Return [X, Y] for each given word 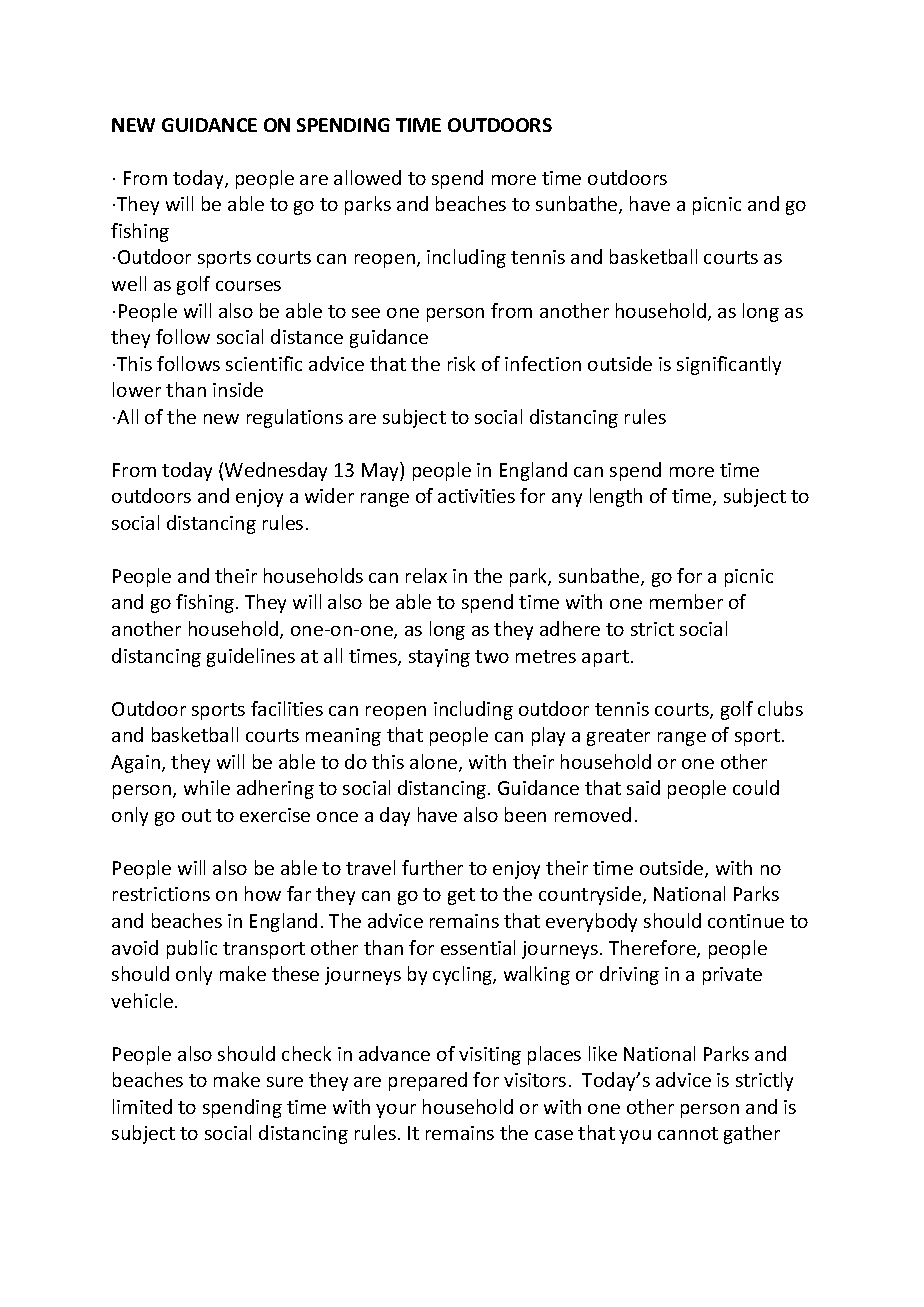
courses [248, 286]
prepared [428, 1081]
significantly [729, 365]
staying [439, 658]
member [686, 601]
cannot [688, 1133]
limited [142, 1106]
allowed [367, 177]
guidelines [251, 657]
